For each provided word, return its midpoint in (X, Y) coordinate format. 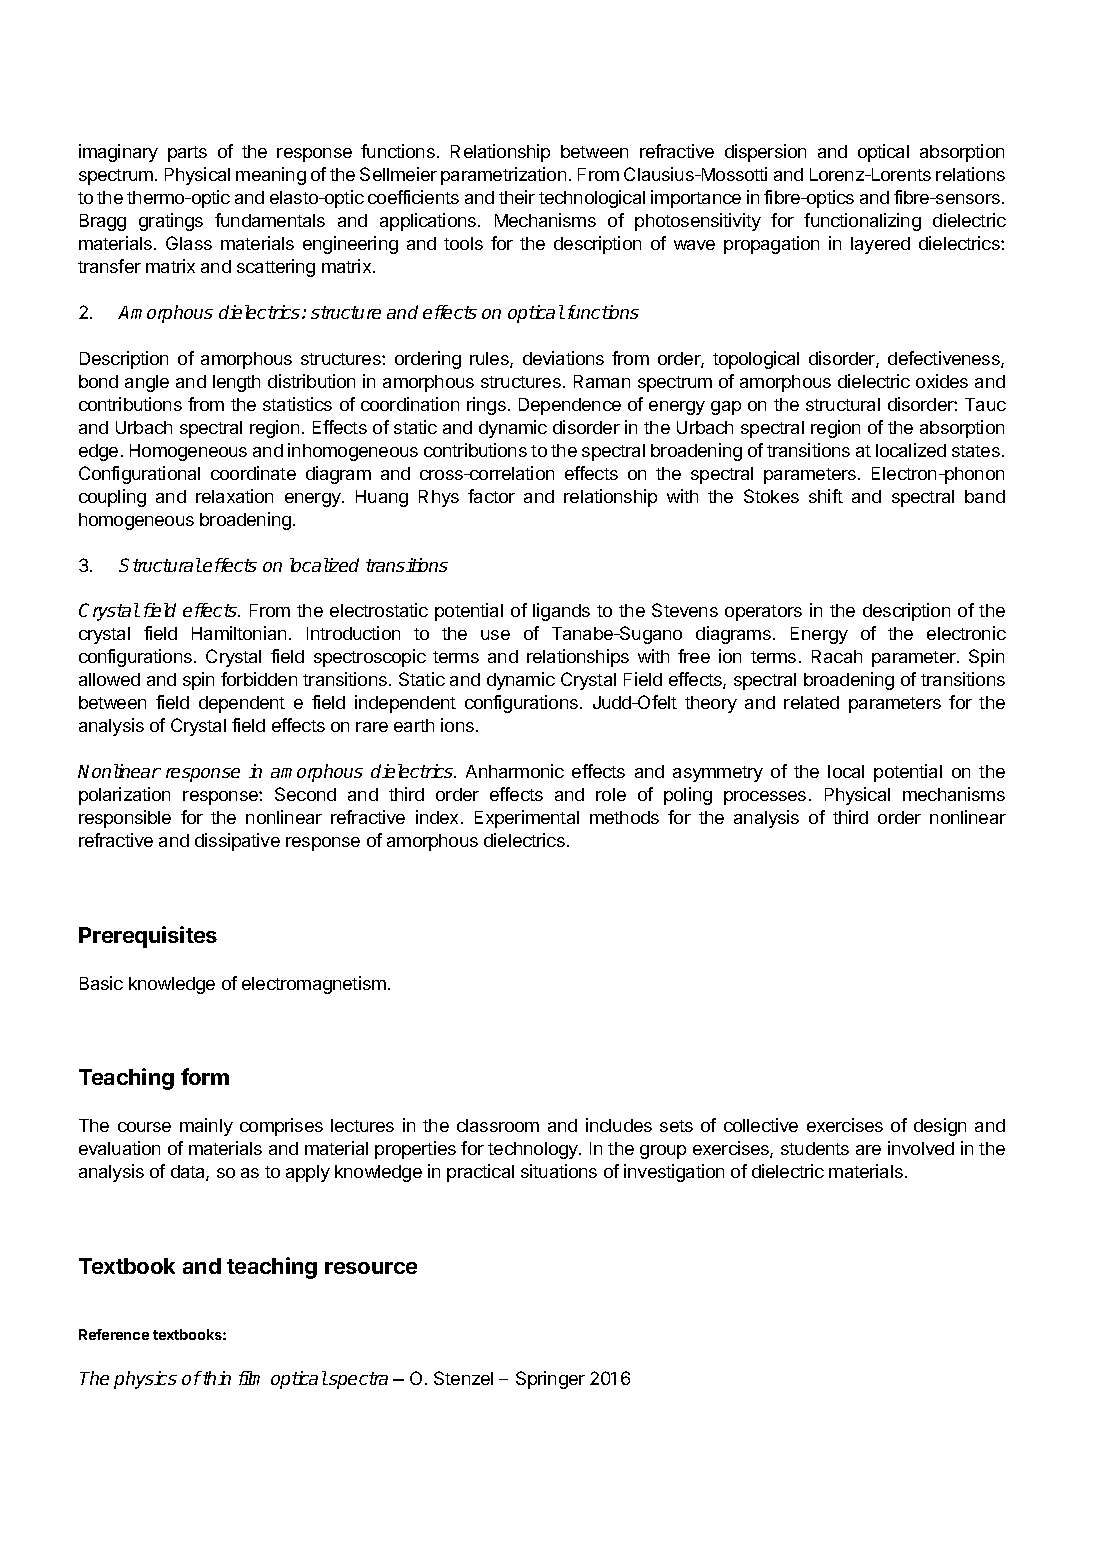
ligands (561, 612)
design (940, 1127)
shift (826, 496)
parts (187, 154)
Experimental (527, 819)
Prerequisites (148, 937)
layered (880, 245)
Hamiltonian (239, 633)
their (517, 197)
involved (921, 1148)
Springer (550, 1380)
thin (216, 1378)
